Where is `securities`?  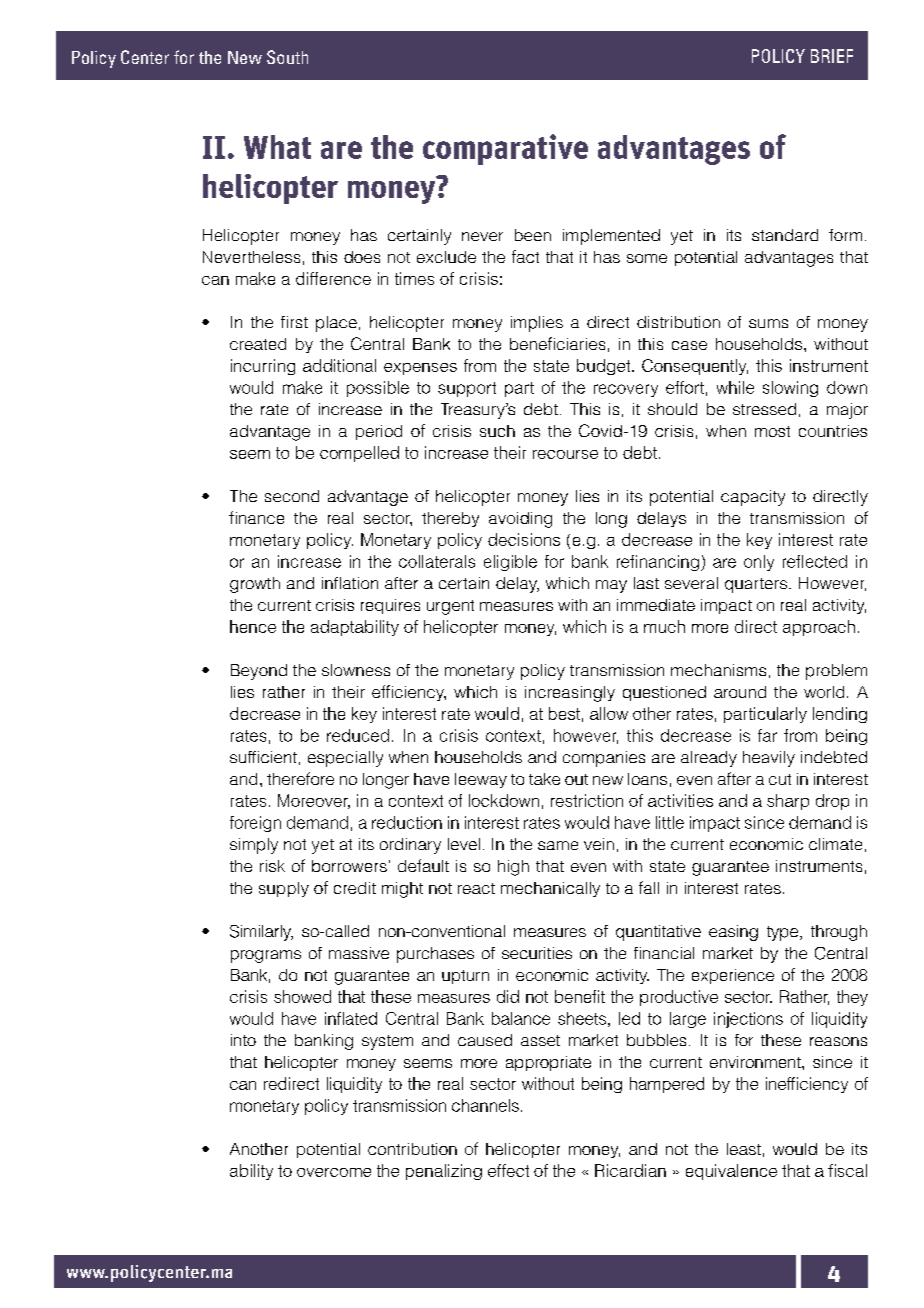 securities is located at coordinates (537, 953).
